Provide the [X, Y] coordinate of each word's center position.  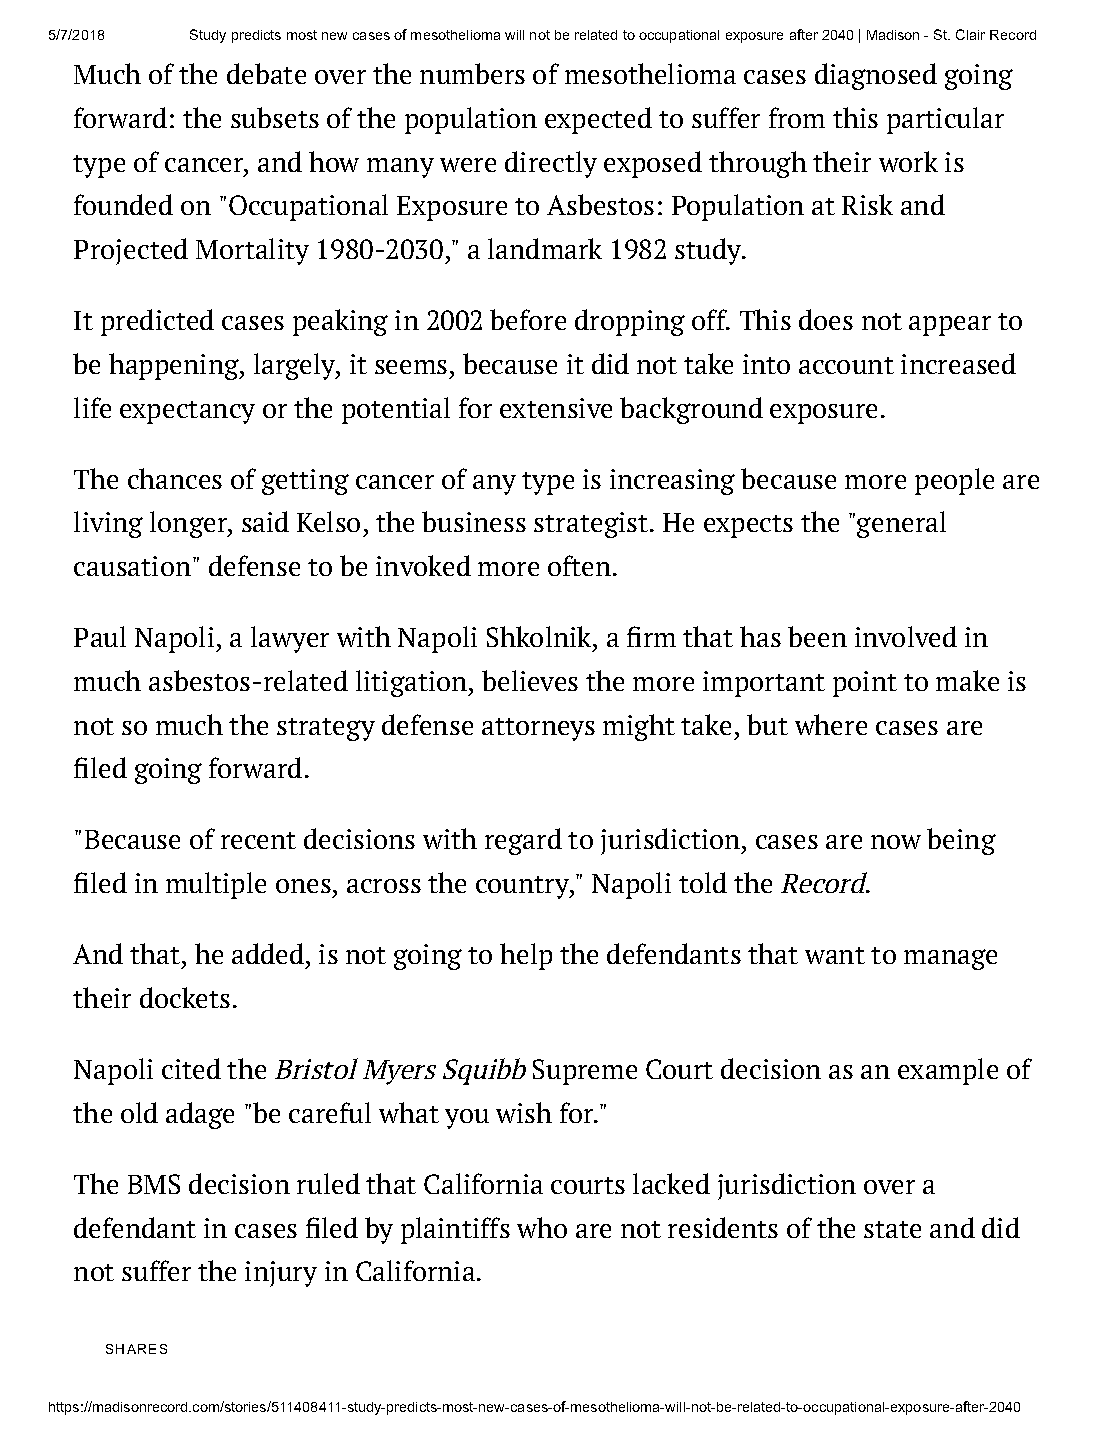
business [474, 521]
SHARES [136, 1349]
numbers [472, 73]
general [901, 524]
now [896, 842]
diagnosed [876, 76]
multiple [216, 885]
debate [266, 73]
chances [175, 478]
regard [523, 841]
